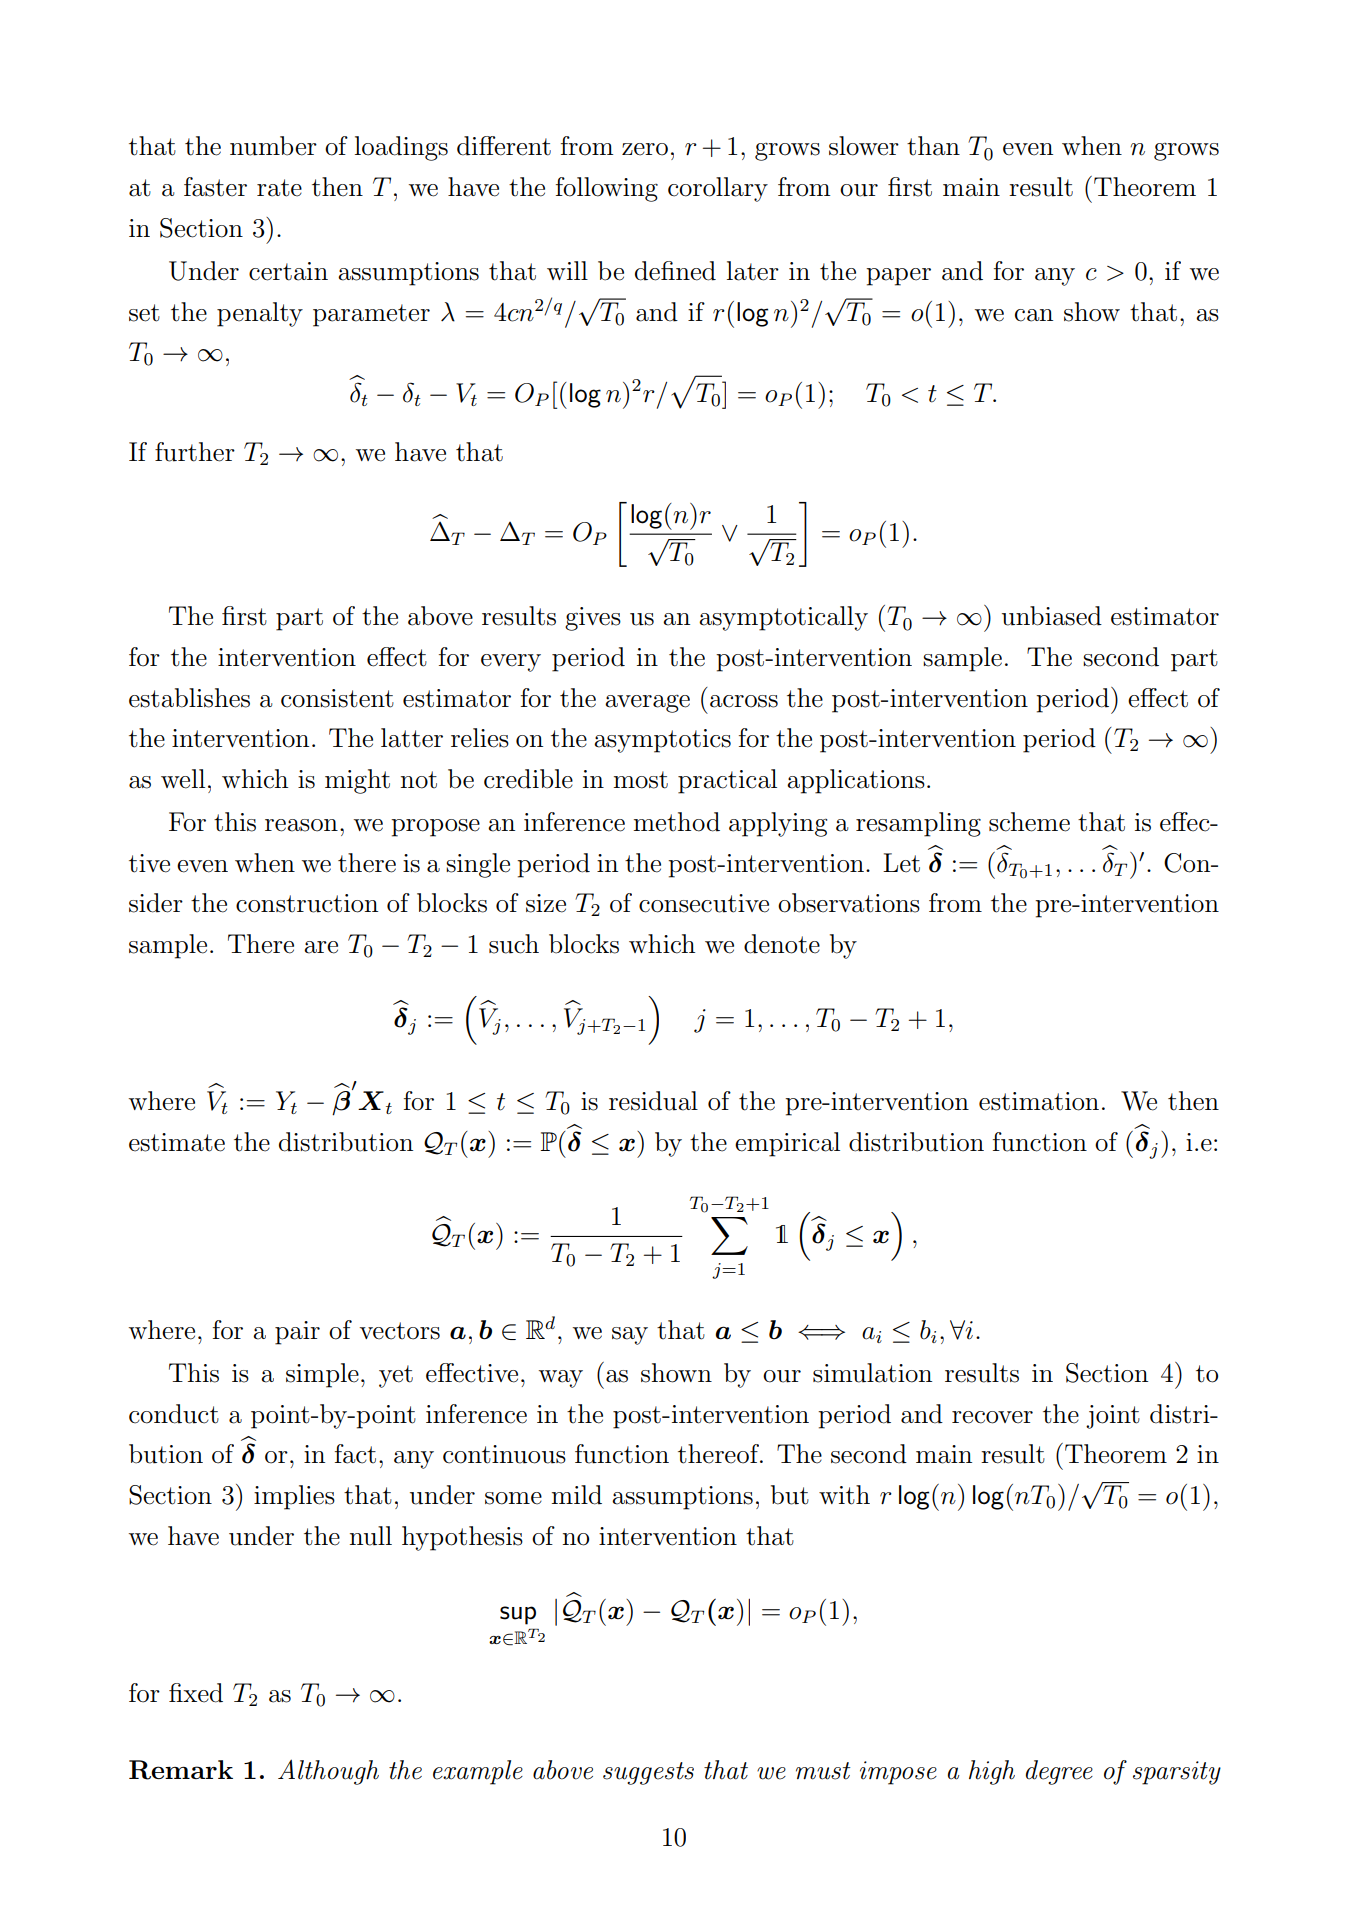 Image resolution: width=1348 pixels, height=1907 pixels. What do you see at coordinates (196, 1693) in the screenshot?
I see `fixed` at bounding box center [196, 1693].
